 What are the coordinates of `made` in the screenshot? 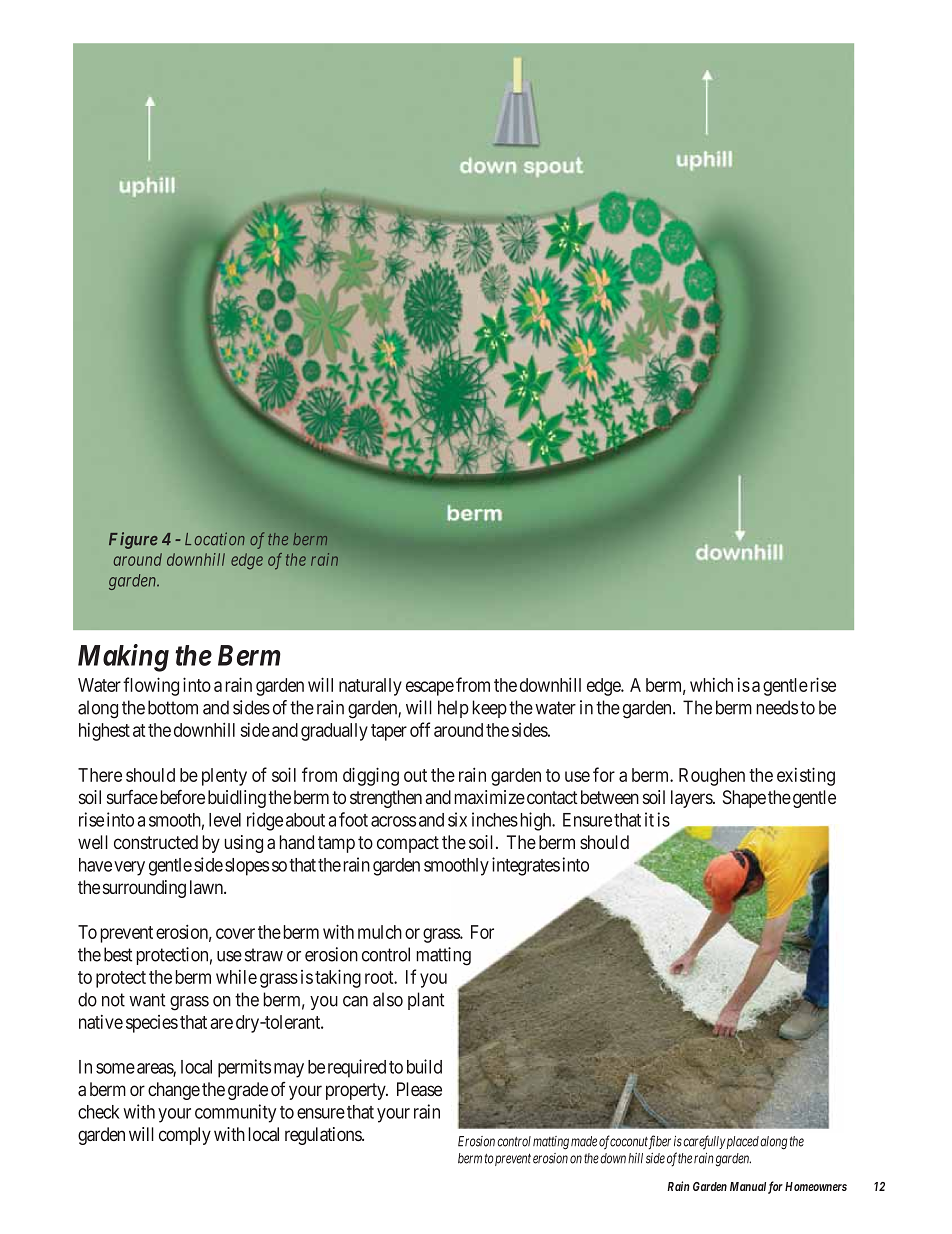 It's located at (584, 1141).
